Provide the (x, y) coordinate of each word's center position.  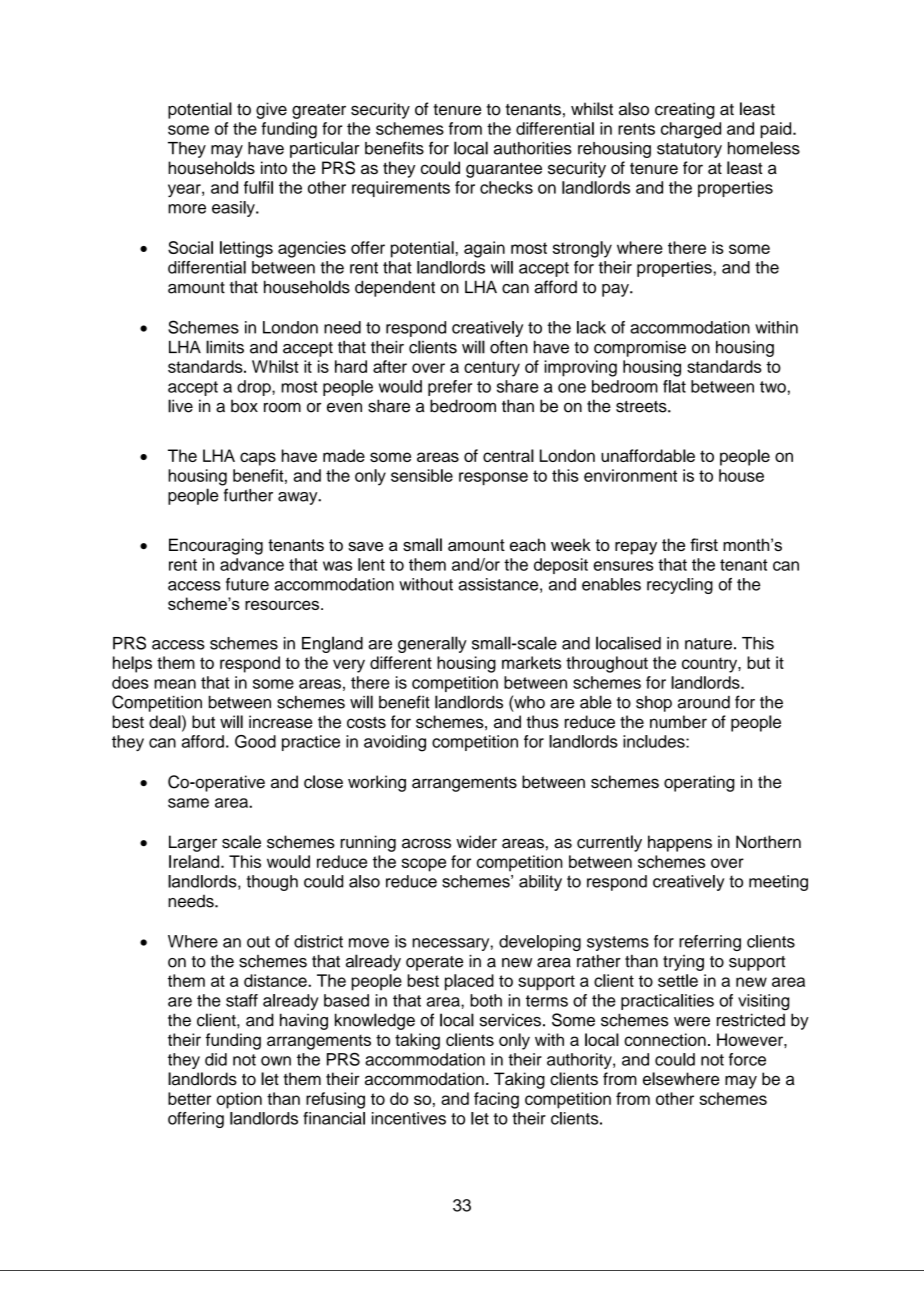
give (271, 110)
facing (496, 1100)
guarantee (504, 170)
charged (691, 130)
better (189, 1098)
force (747, 1059)
